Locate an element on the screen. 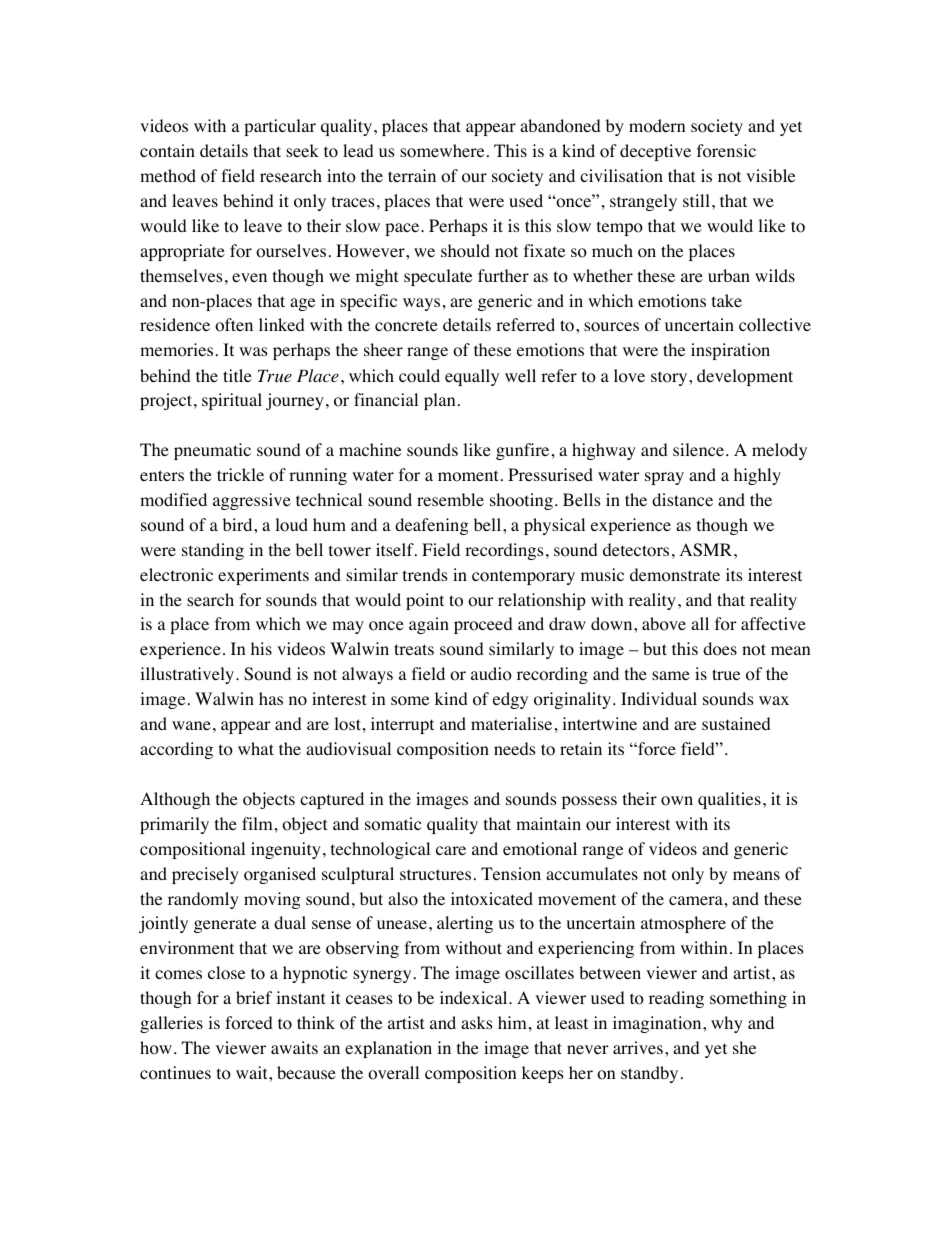 Image resolution: width=952 pixels, height=1233 pixels. proceed is located at coordinates (483, 625).
